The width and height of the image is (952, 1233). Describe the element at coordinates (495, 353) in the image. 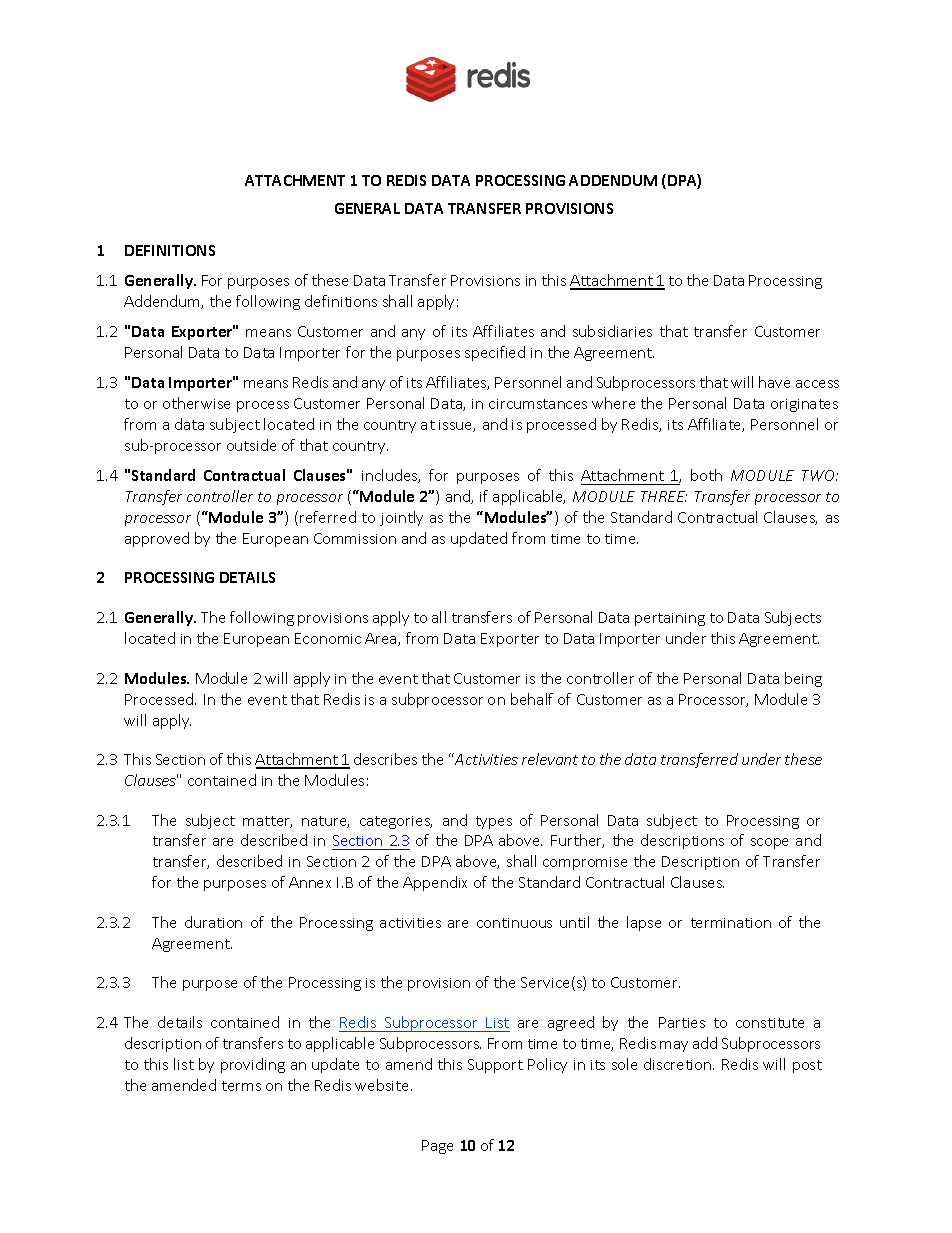

I see `specified` at that location.
